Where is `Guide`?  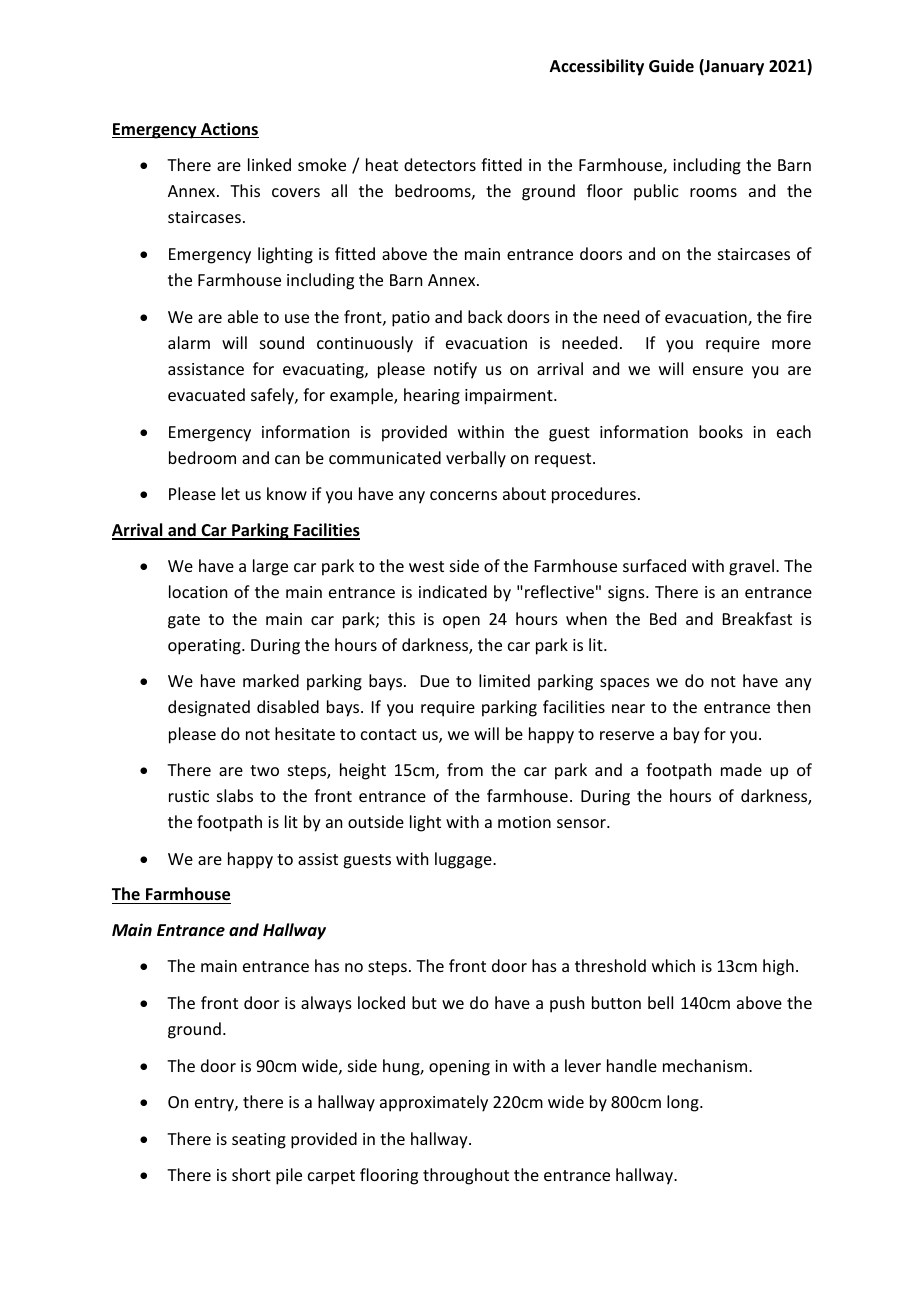
Guide is located at coordinates (671, 65).
